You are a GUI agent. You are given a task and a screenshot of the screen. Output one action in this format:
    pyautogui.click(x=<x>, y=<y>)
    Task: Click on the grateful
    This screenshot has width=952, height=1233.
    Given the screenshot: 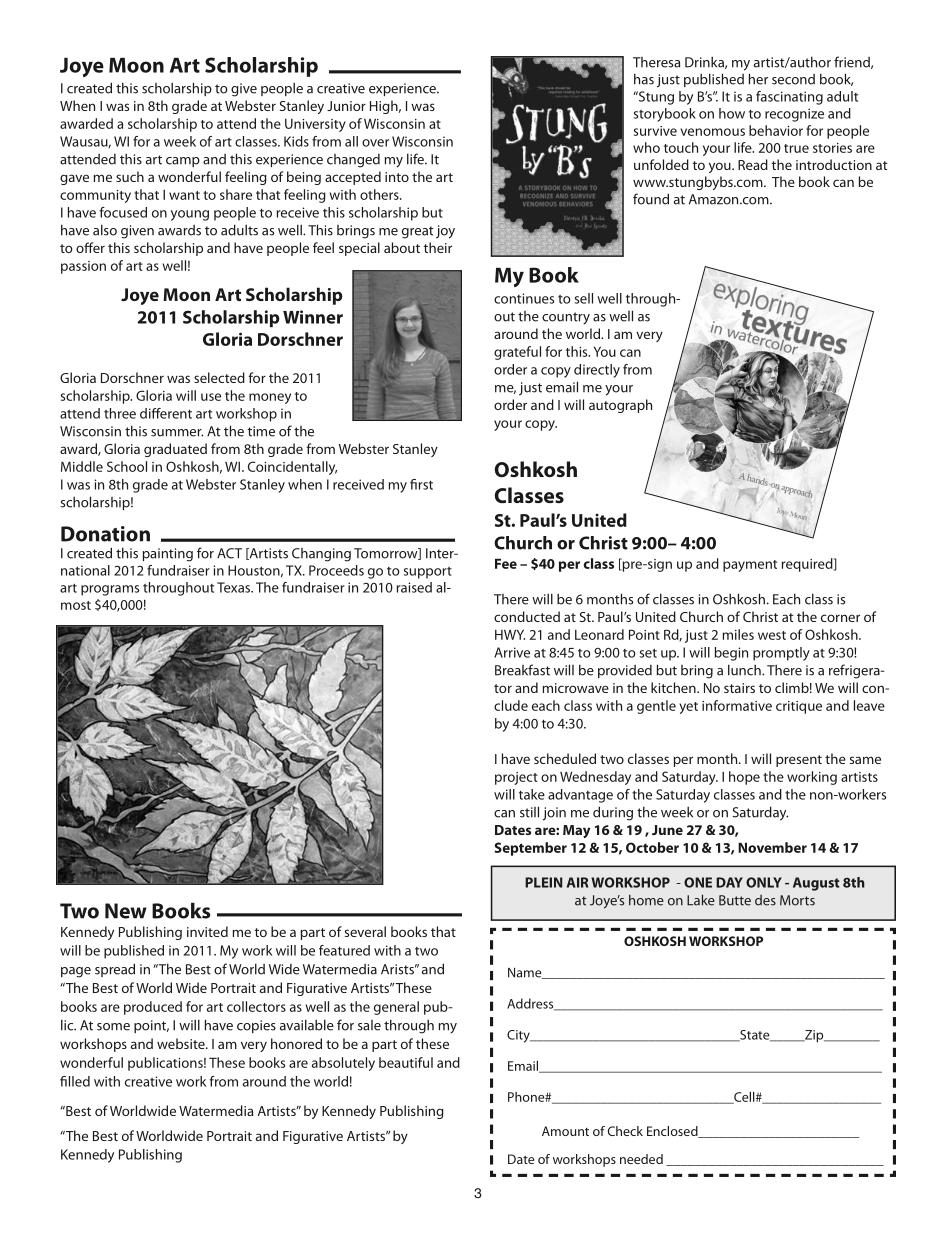 What is the action you would take?
    pyautogui.click(x=517, y=353)
